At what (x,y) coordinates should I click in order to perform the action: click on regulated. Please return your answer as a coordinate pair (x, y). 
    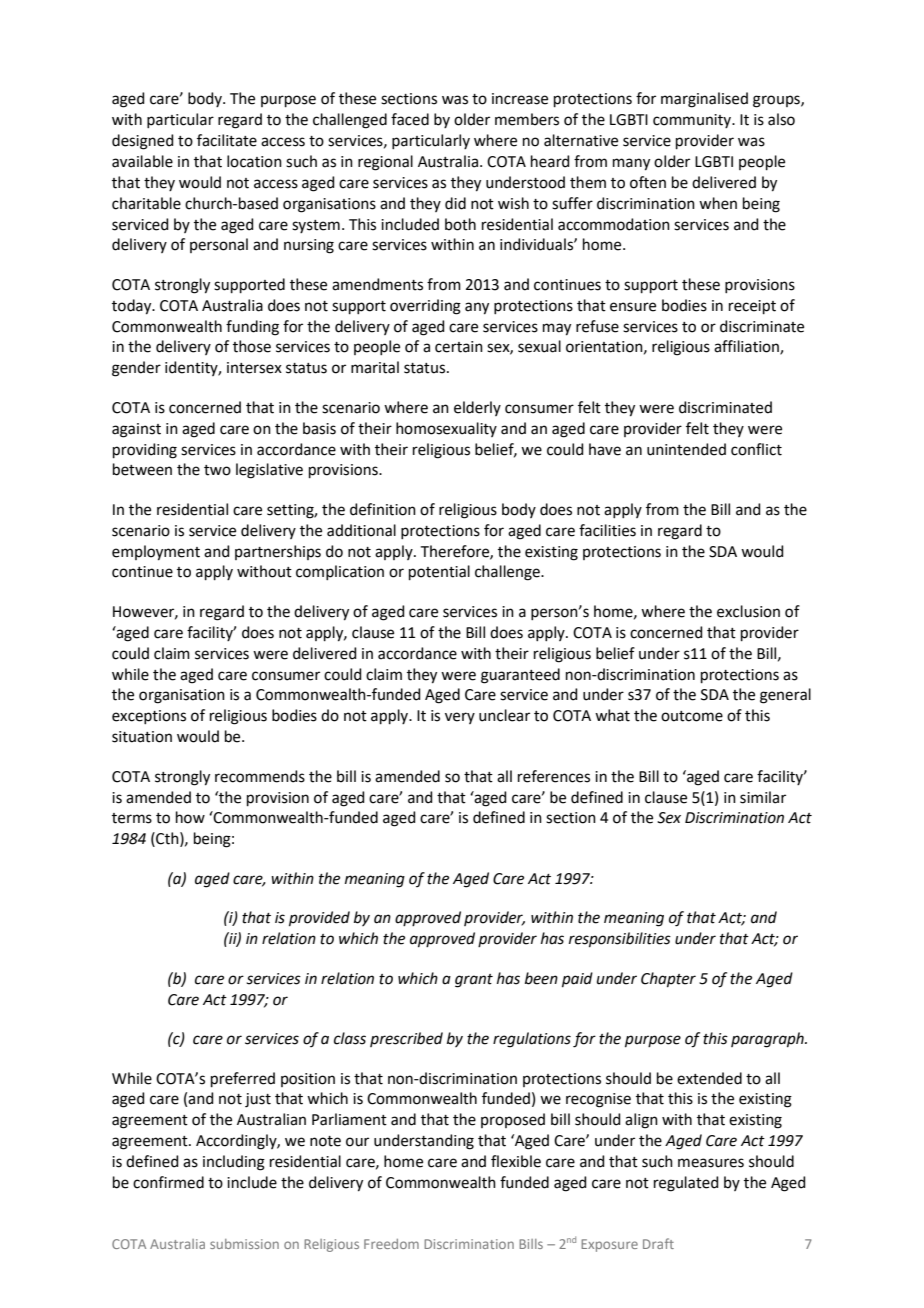
    Looking at the image, I should click on (686, 1184).
